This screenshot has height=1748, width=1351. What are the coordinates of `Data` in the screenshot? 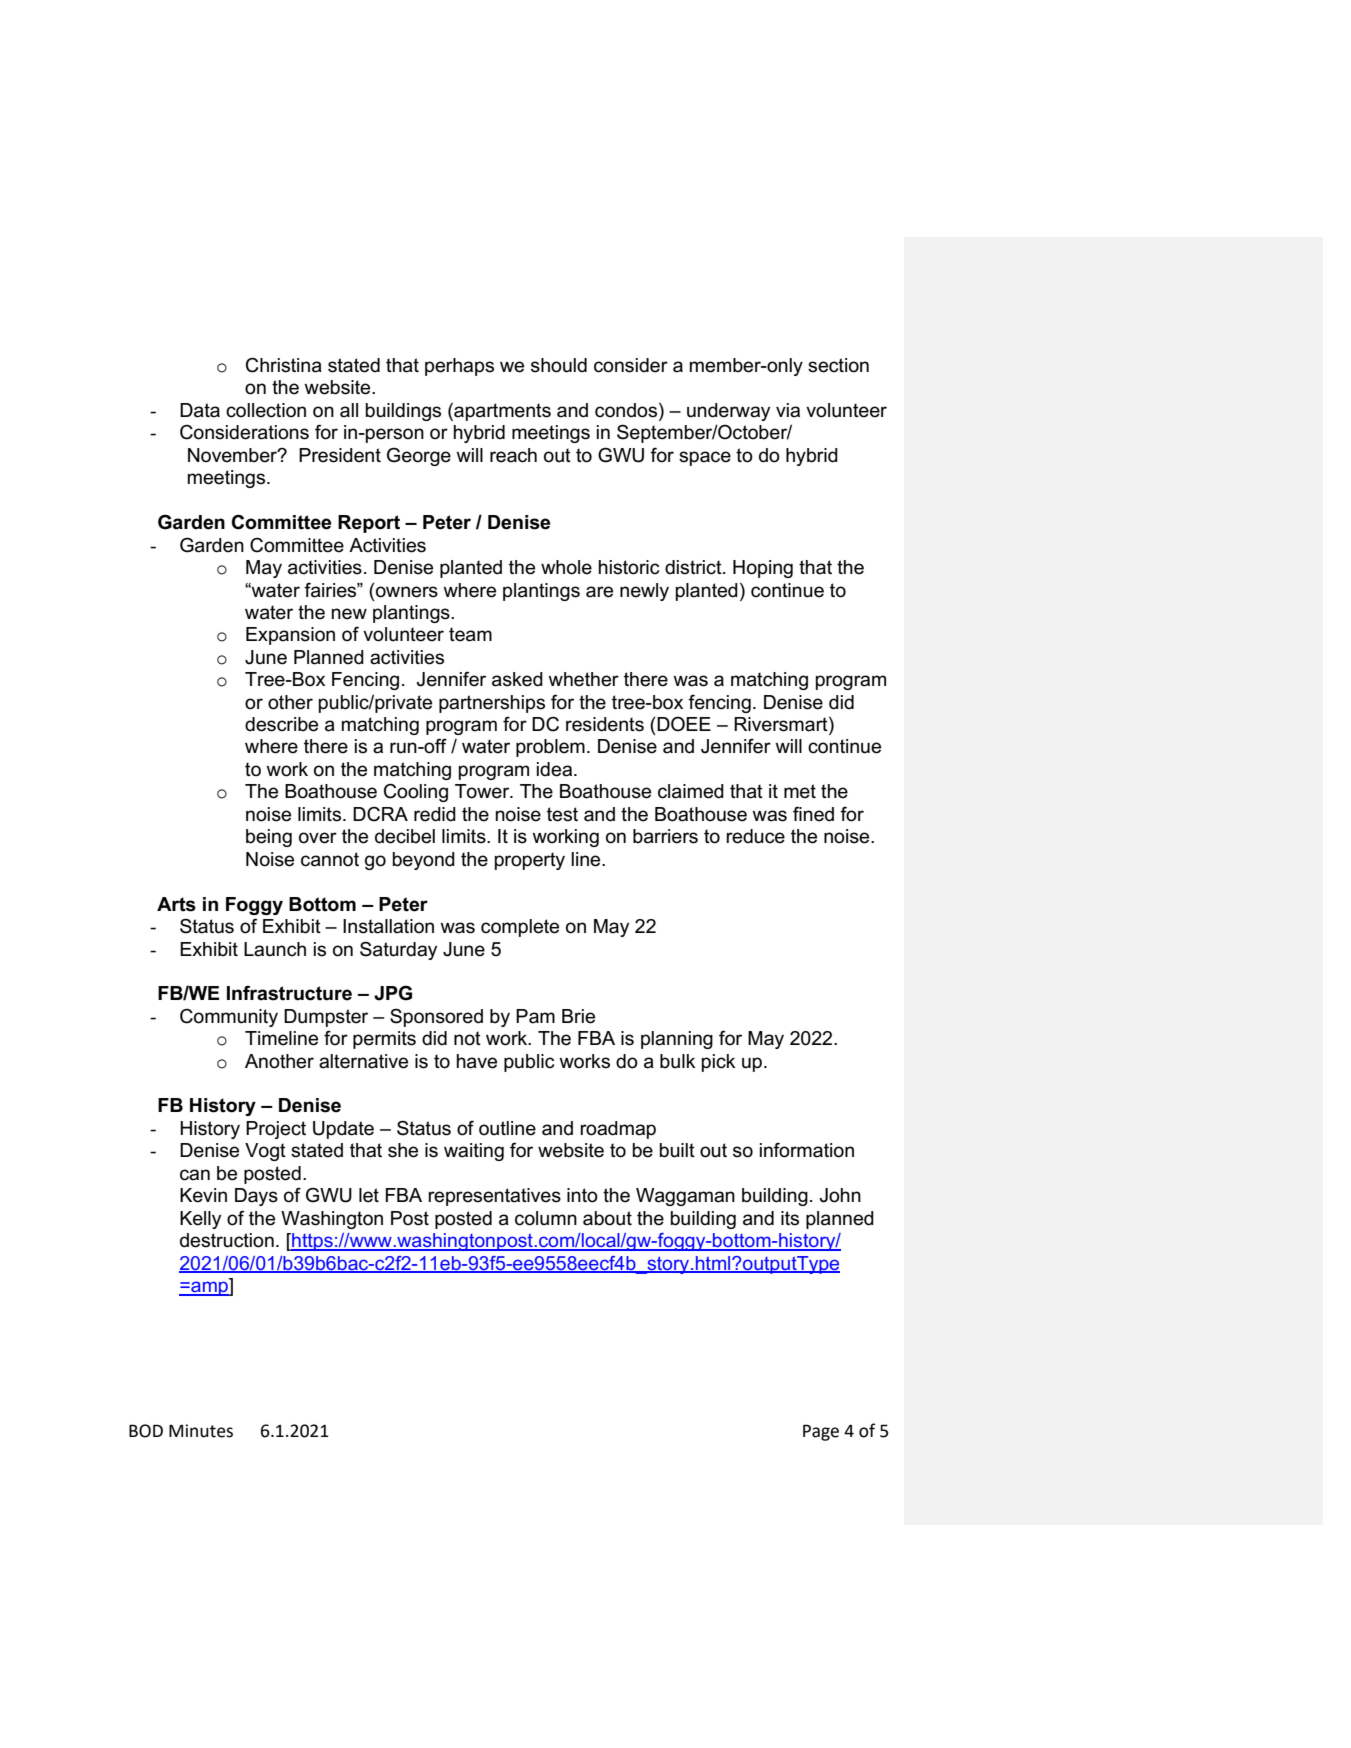 It's located at (200, 410).
